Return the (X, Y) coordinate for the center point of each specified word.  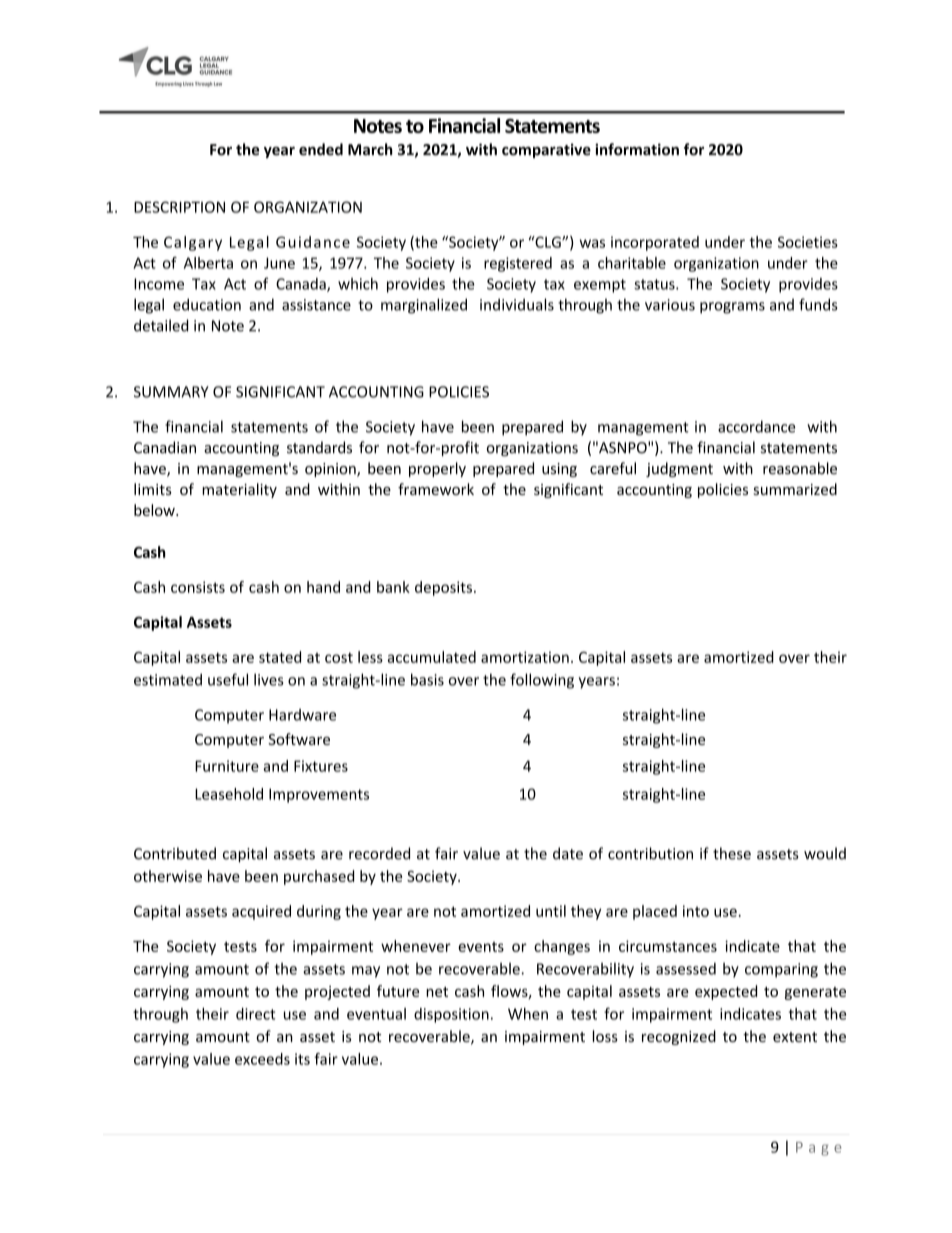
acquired (261, 912)
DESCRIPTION (179, 207)
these (732, 853)
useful (228, 679)
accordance (756, 426)
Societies (808, 242)
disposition (451, 1015)
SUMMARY (171, 392)
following (542, 681)
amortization (525, 657)
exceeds (262, 1059)
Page (818, 1149)
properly (437, 469)
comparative (546, 150)
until (551, 911)
